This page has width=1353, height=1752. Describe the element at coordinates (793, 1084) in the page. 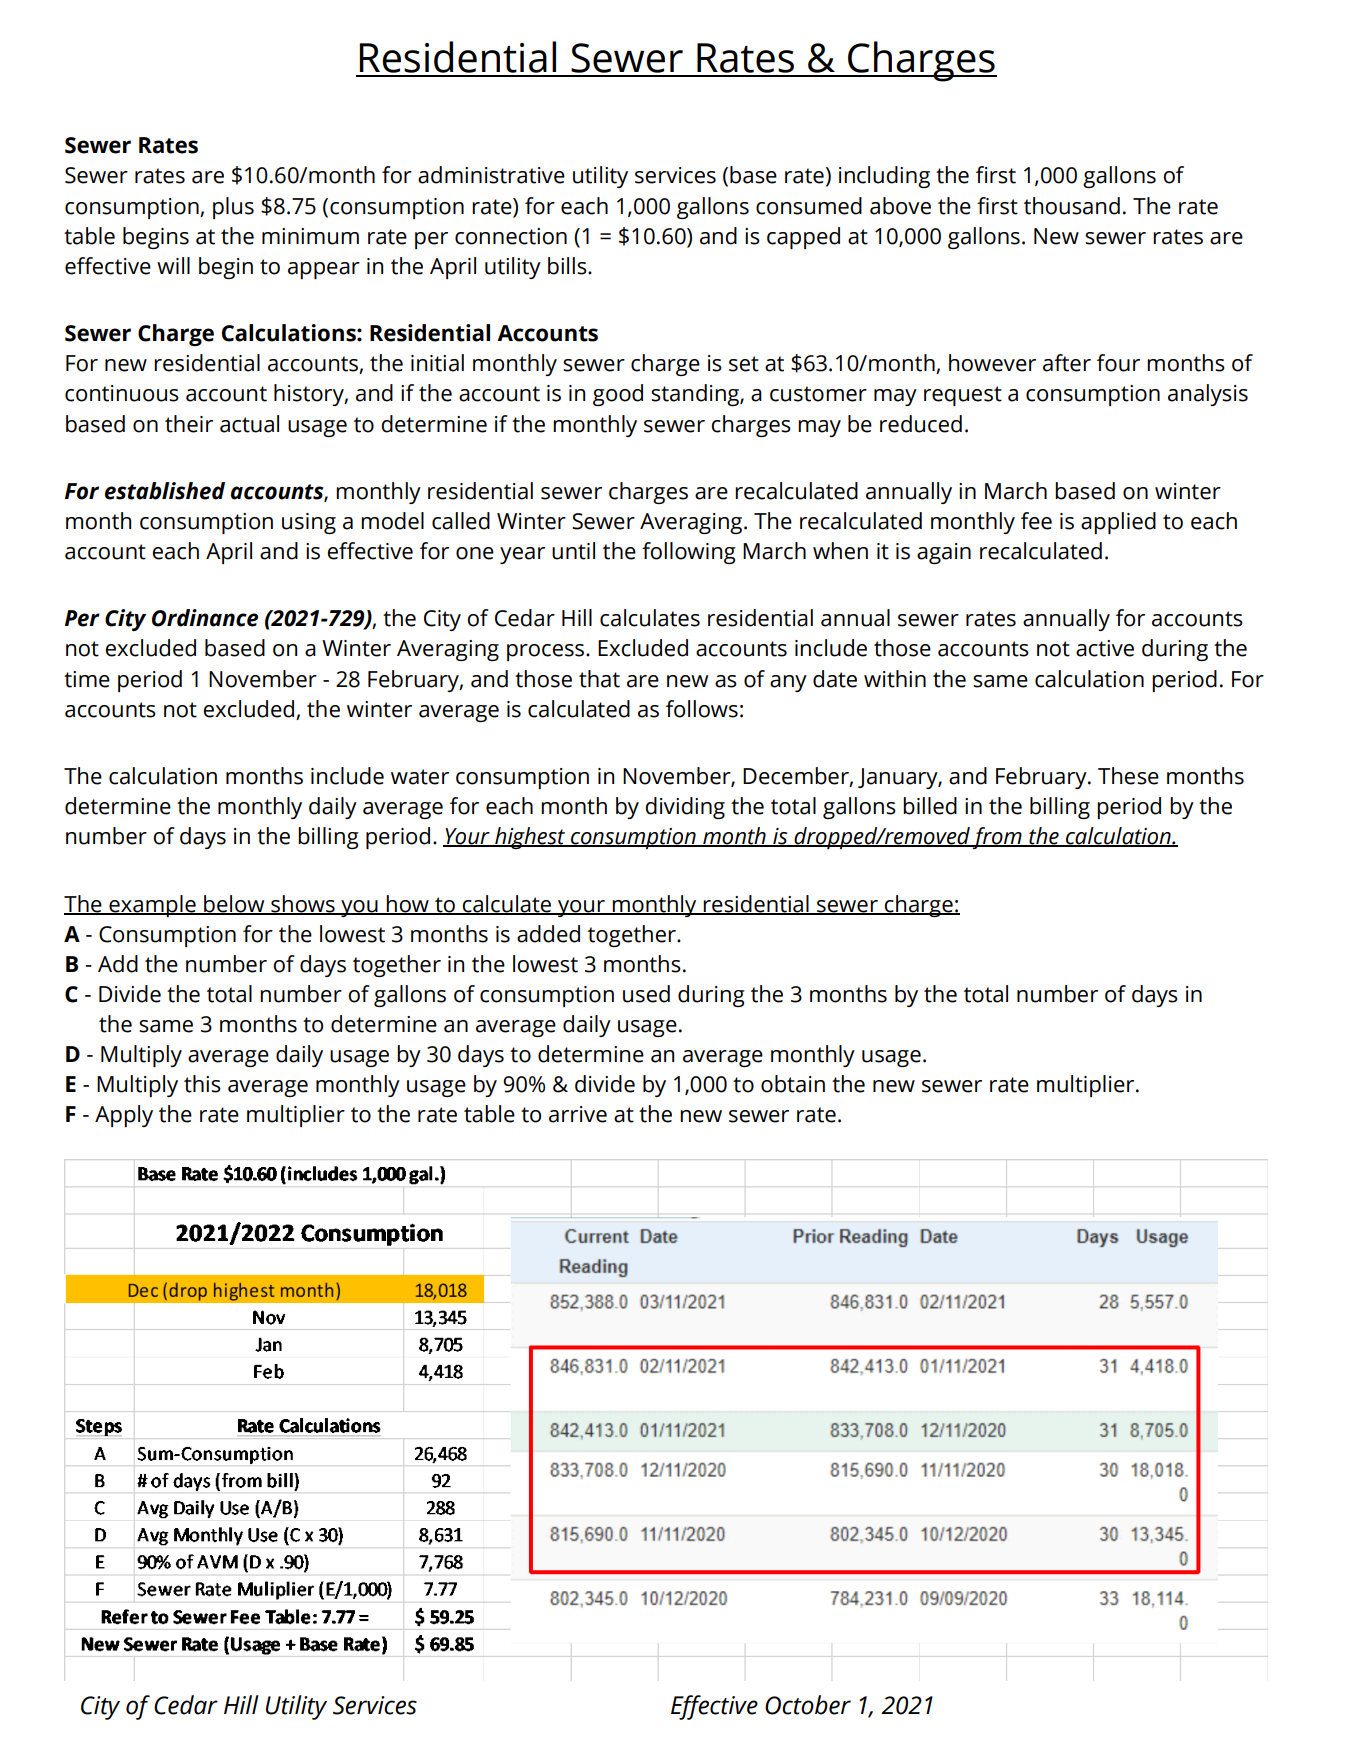

I see `obtain` at that location.
